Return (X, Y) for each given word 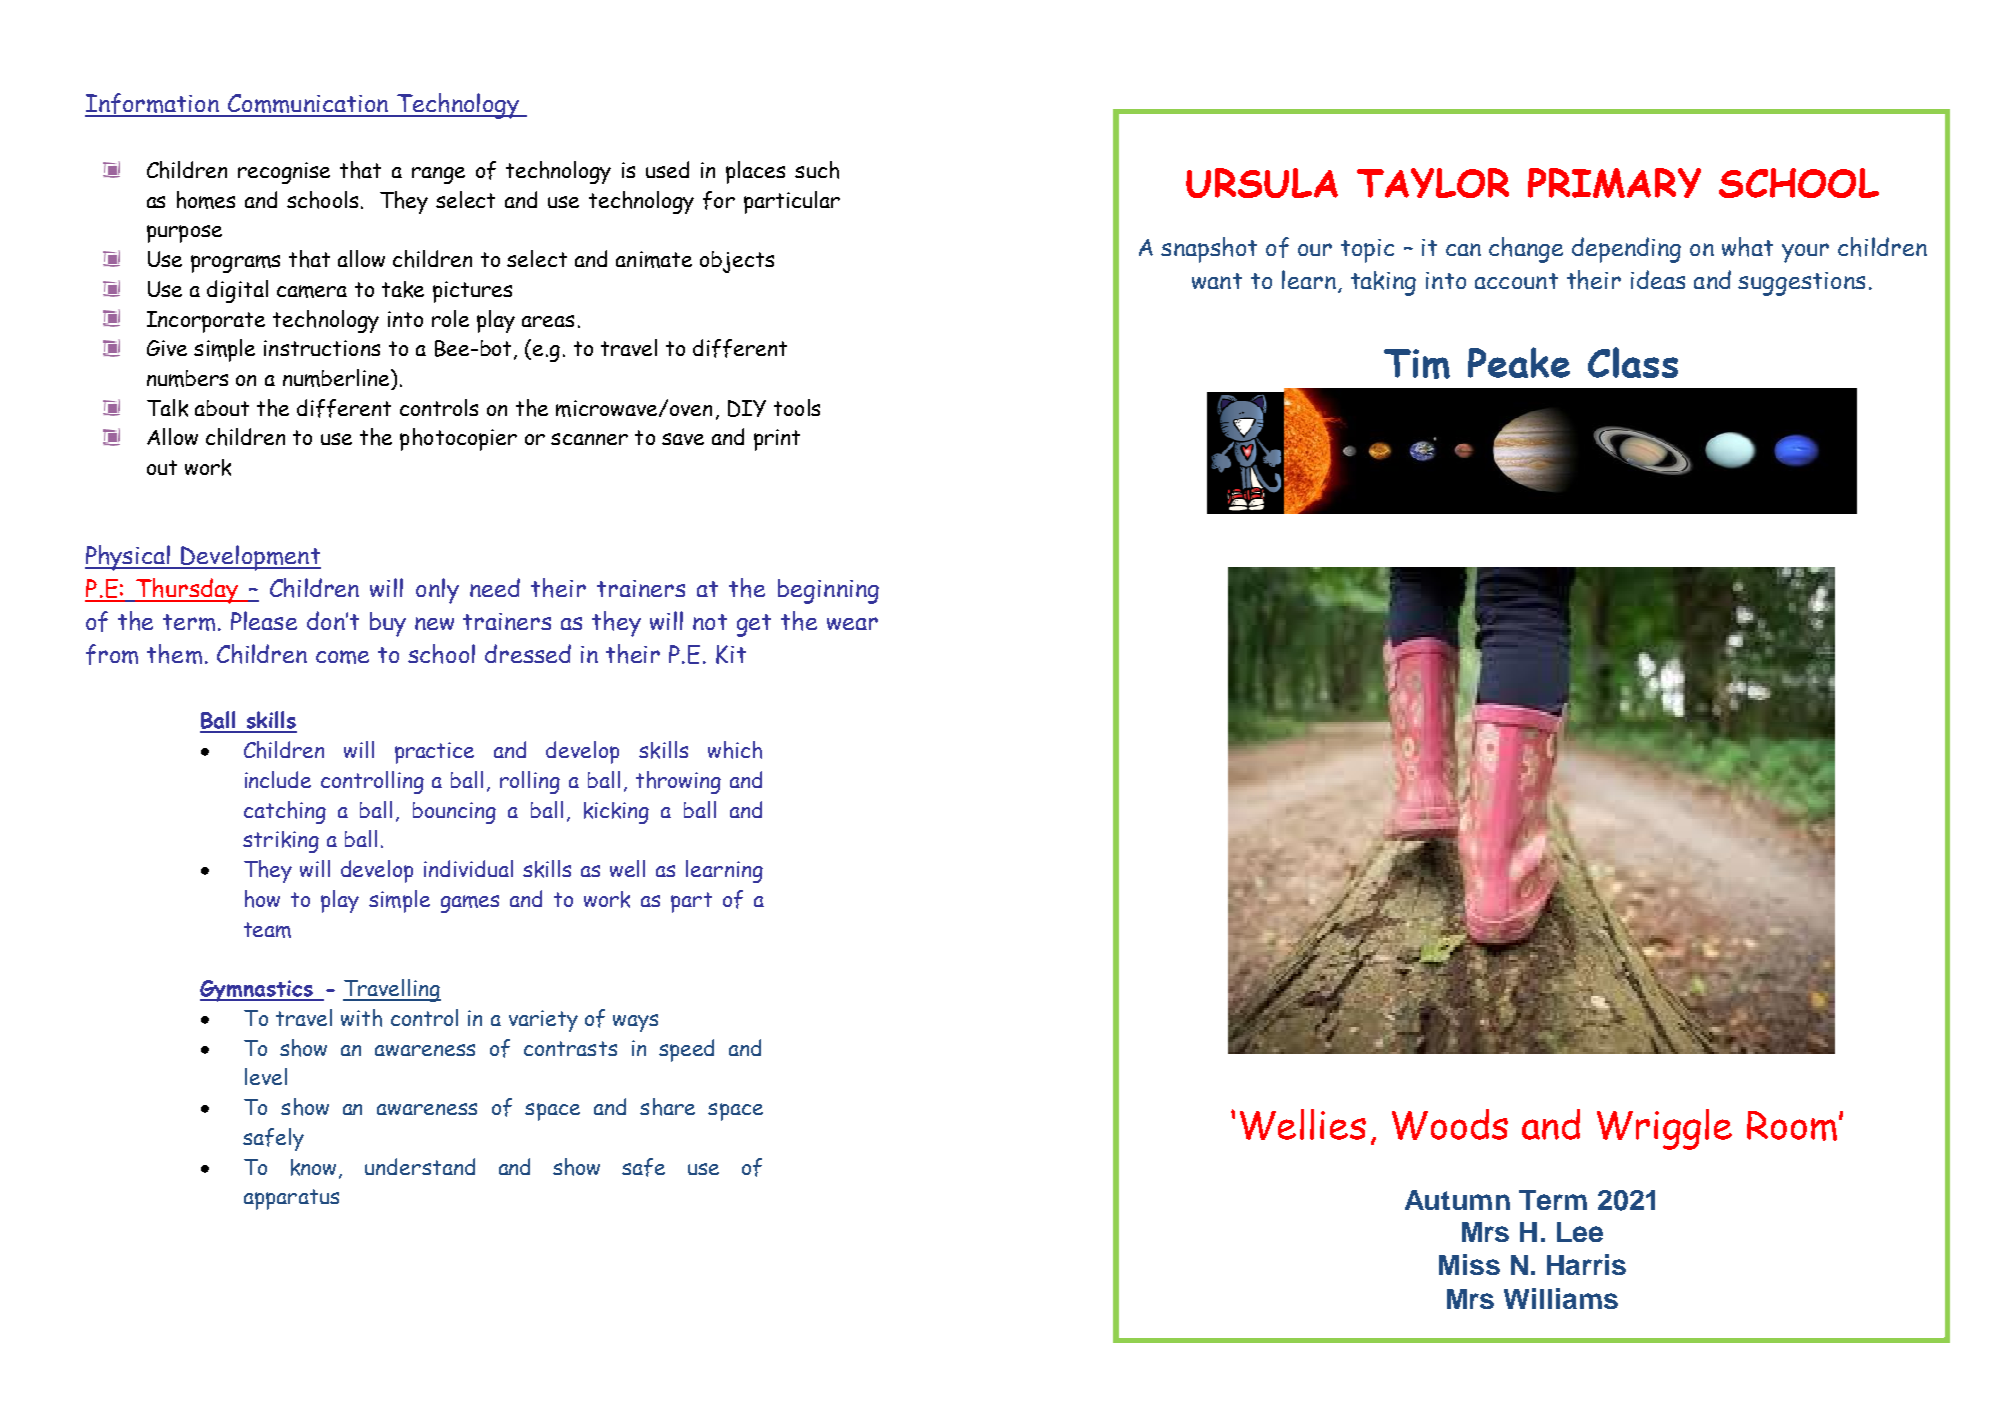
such (817, 170)
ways (635, 1023)
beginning (828, 591)
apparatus (291, 1199)
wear (852, 623)
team (267, 930)
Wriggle (1664, 1129)
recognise (284, 173)
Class (1633, 362)
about (222, 408)
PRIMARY (1614, 183)
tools (797, 407)
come (342, 657)
